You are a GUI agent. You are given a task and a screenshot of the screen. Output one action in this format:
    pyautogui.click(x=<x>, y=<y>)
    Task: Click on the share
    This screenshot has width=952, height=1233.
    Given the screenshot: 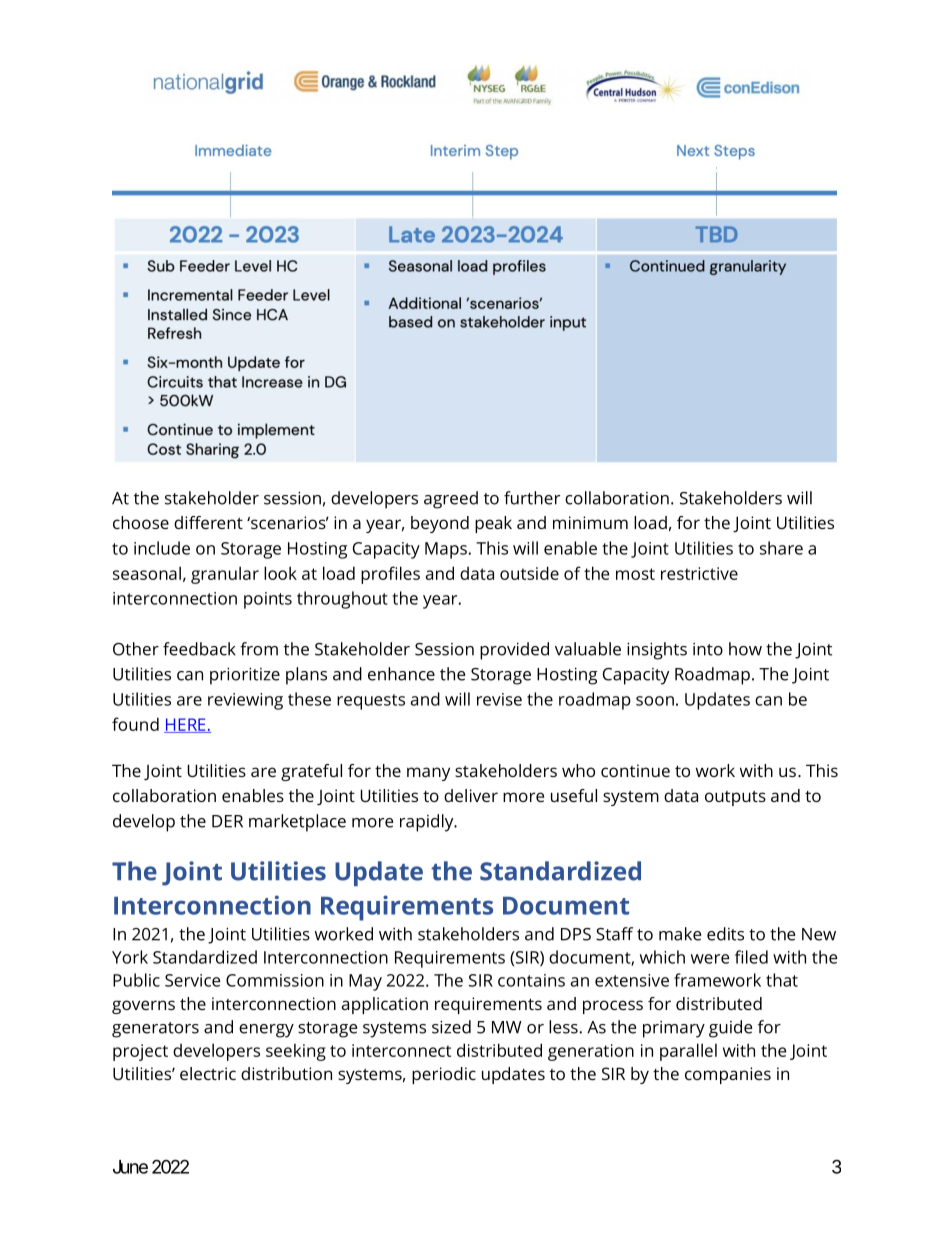 What is the action you would take?
    pyautogui.click(x=781, y=548)
